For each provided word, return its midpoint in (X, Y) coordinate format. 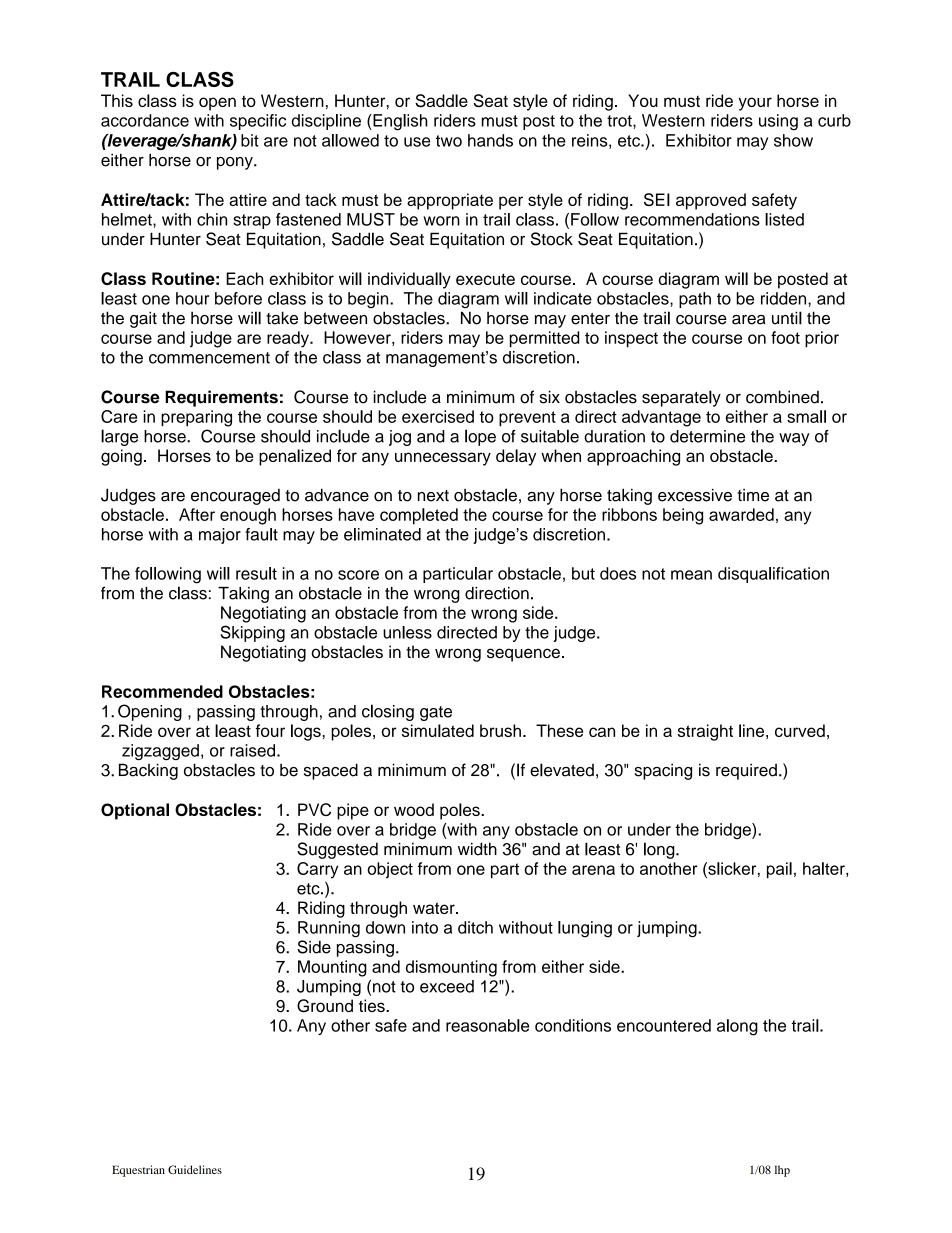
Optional (135, 811)
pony (236, 163)
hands (490, 140)
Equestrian (138, 1171)
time (753, 495)
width (477, 849)
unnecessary (443, 459)
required (746, 771)
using (778, 122)
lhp (782, 1171)
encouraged (235, 497)
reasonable (487, 1025)
